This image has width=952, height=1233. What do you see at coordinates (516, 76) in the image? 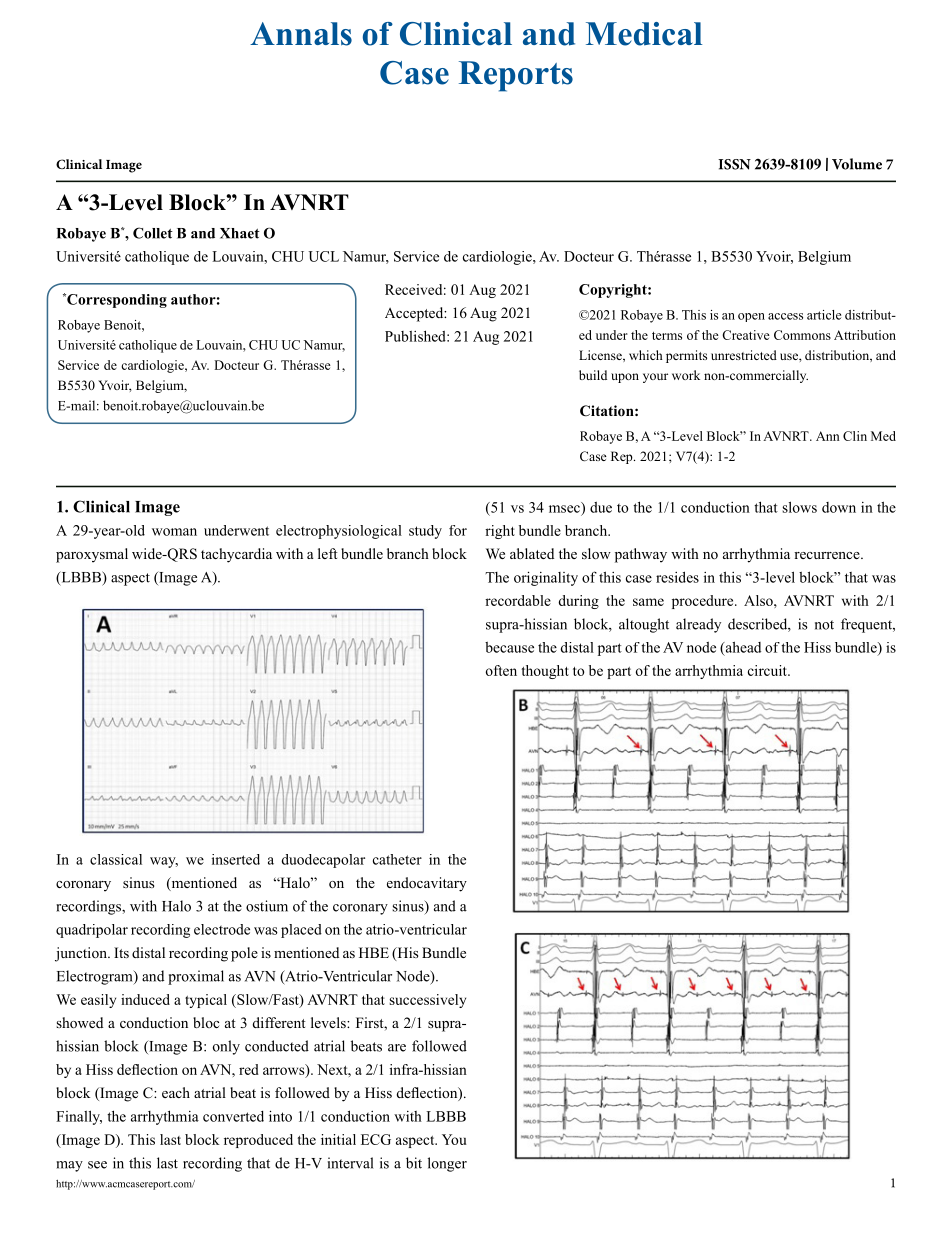
I see `Reports` at bounding box center [516, 76].
